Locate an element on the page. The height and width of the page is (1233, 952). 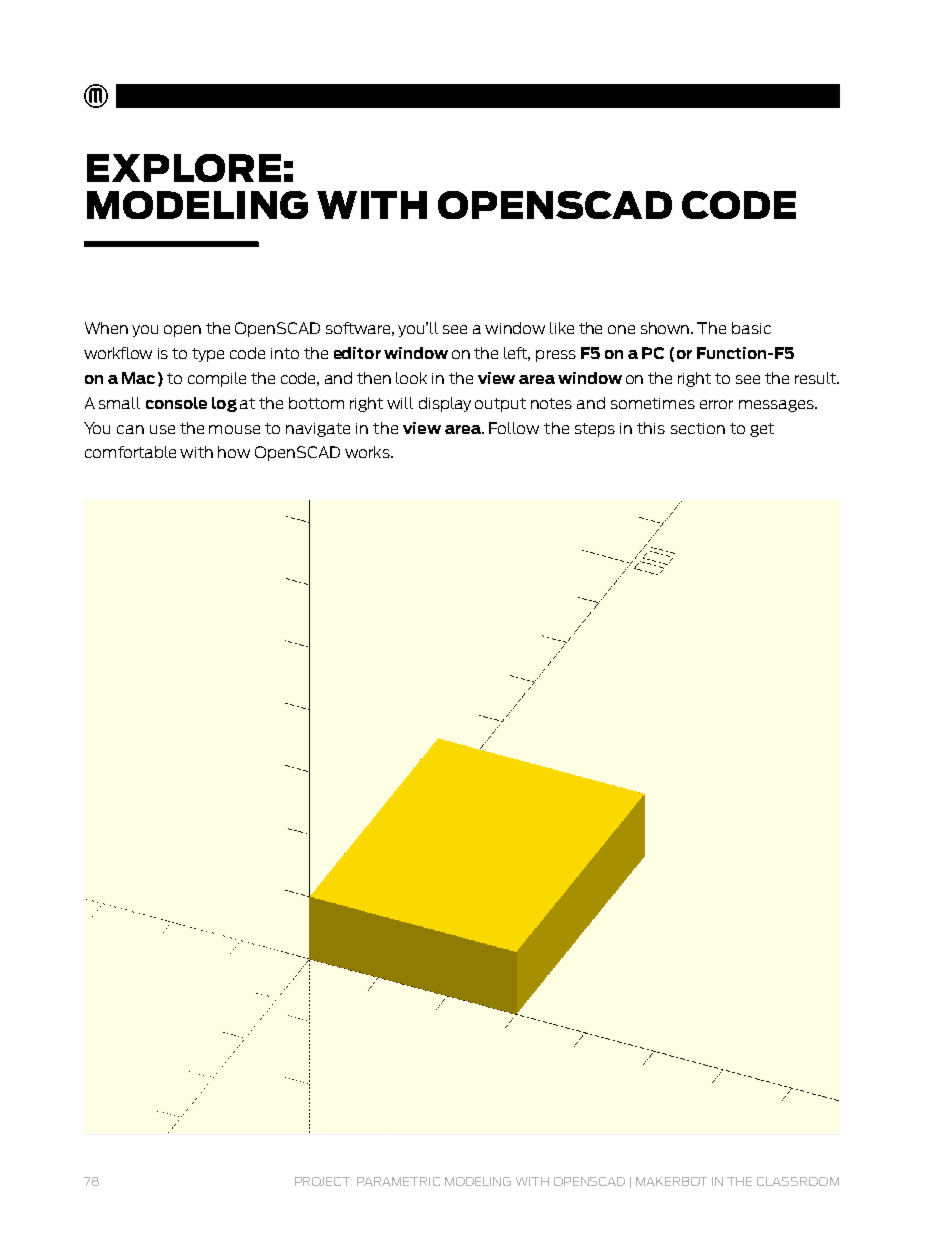
basic is located at coordinates (751, 328).
